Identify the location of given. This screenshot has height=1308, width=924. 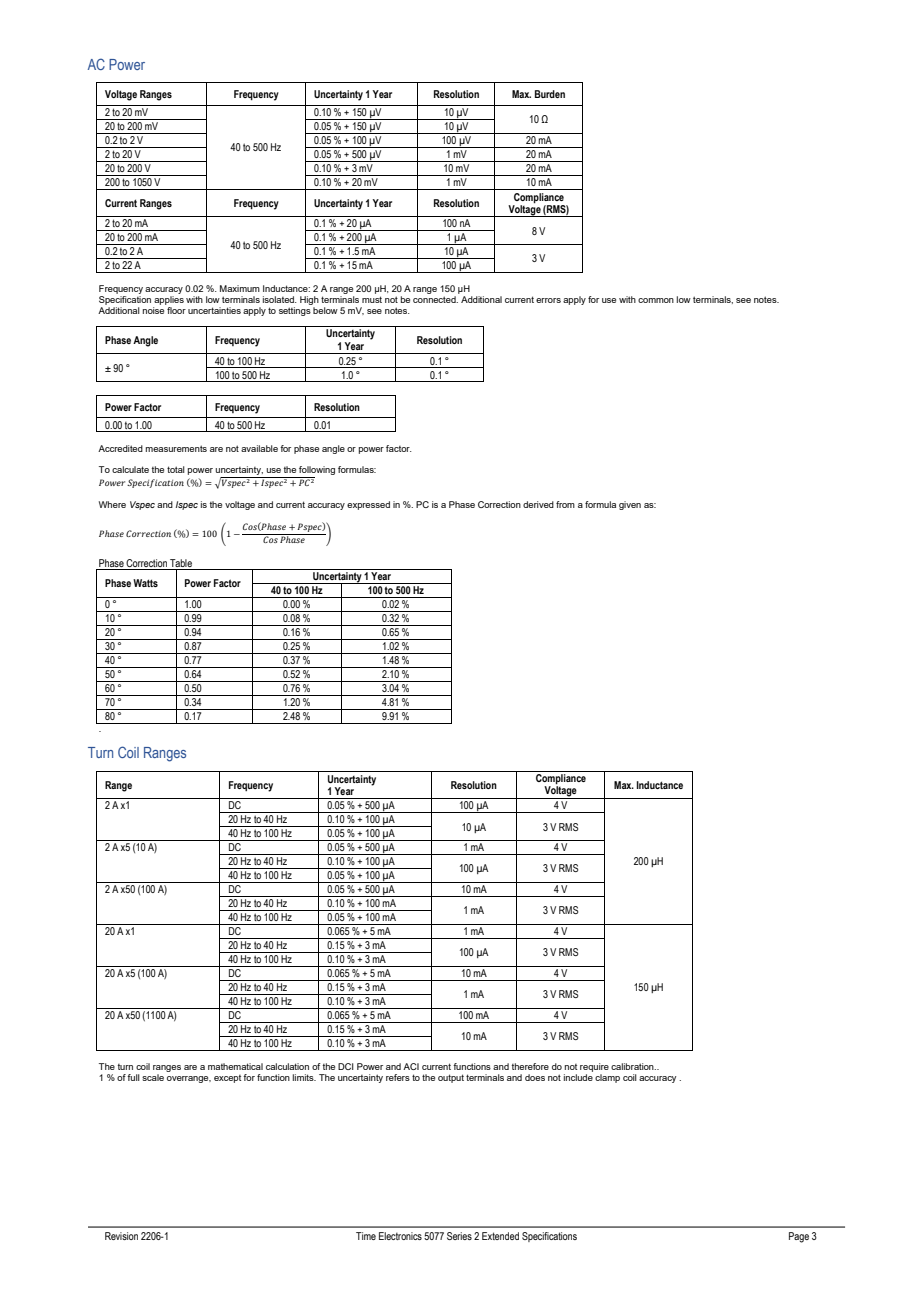
(630, 505).
